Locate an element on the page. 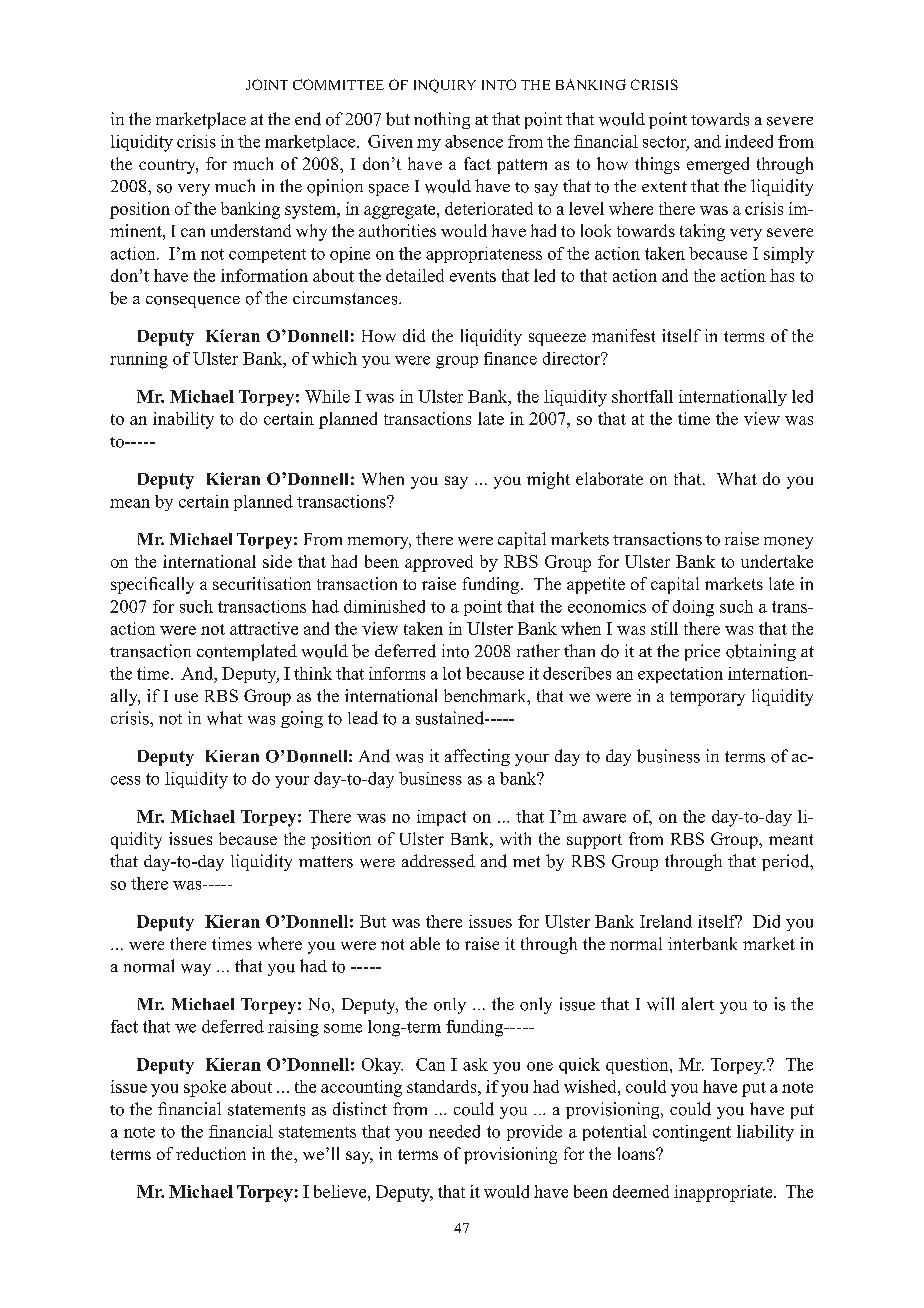  reduction is located at coordinates (211, 1153).
